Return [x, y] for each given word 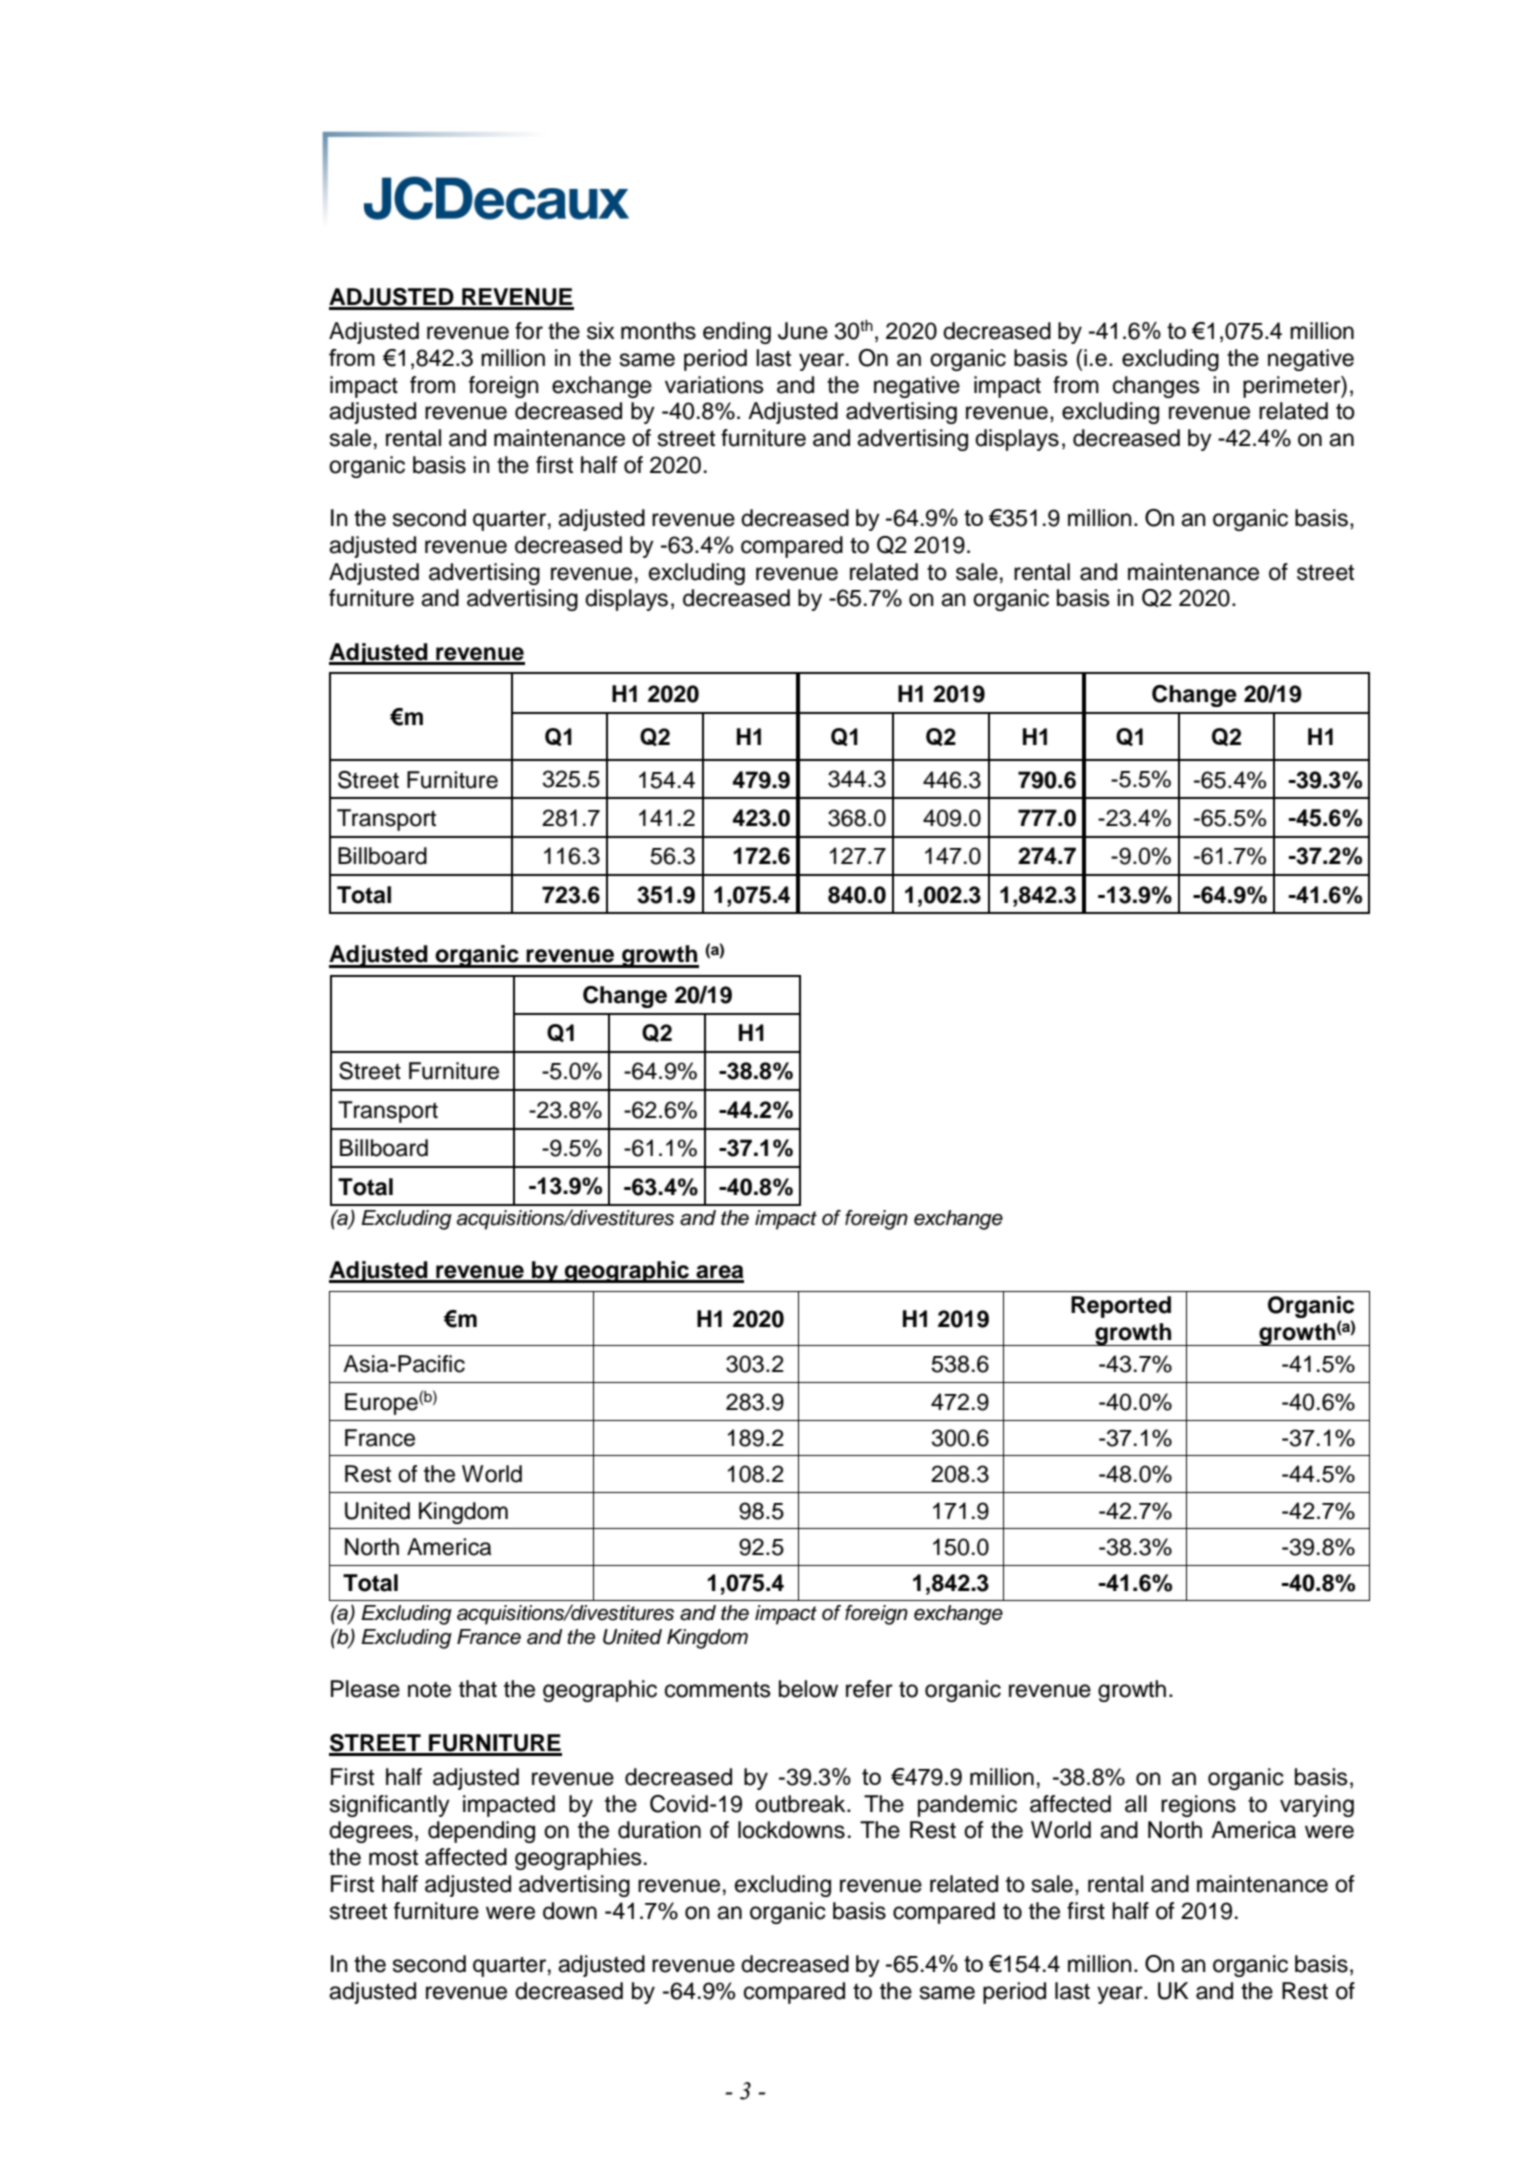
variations [714, 385]
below [808, 1689]
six [601, 331]
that [478, 1689]
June [803, 331]
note [429, 1689]
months [658, 331]
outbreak [801, 1804]
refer [869, 1689]
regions [1198, 1806]
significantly [390, 1806]
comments [718, 1689]
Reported [1121, 1307]
